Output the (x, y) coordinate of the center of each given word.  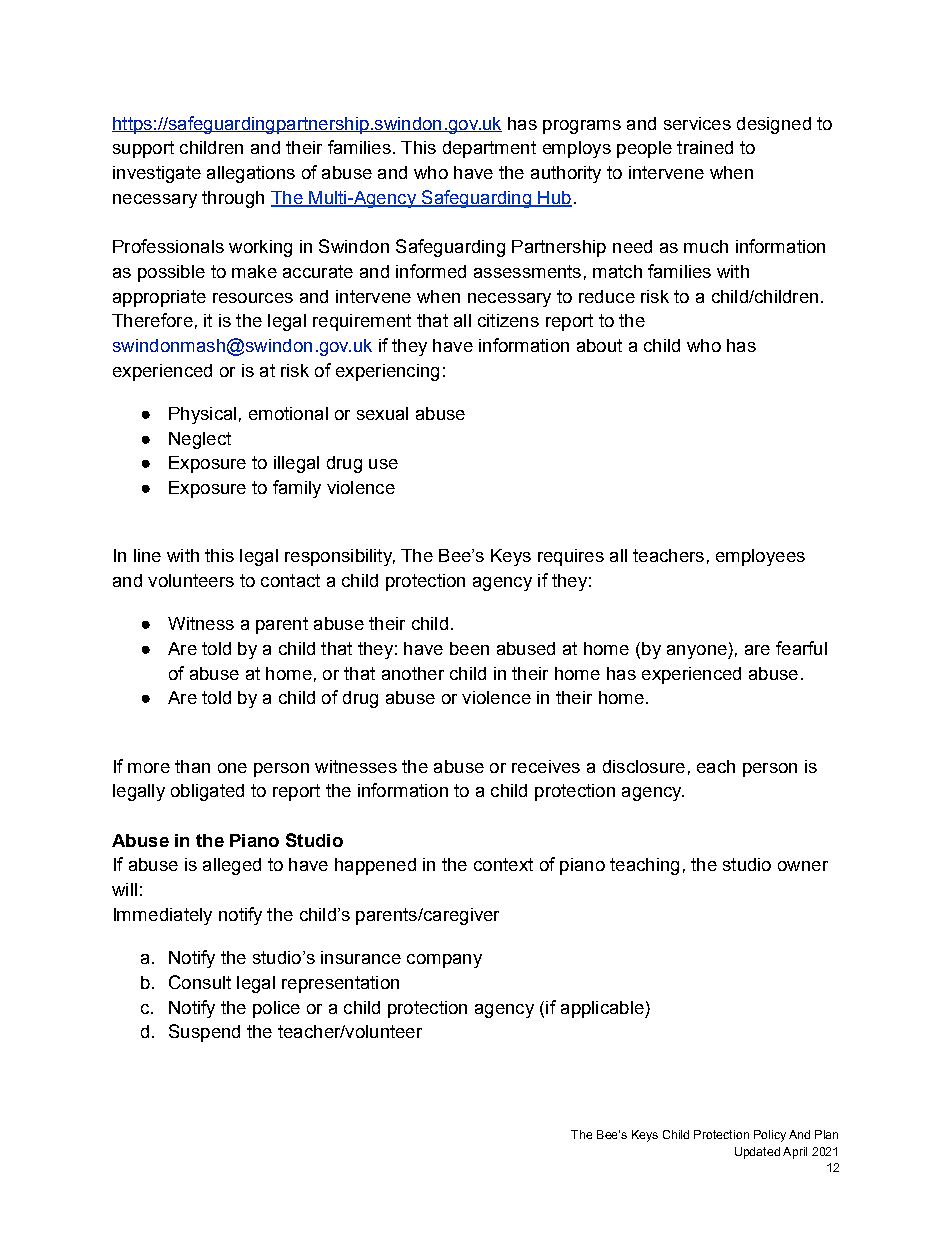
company (444, 961)
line (147, 555)
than (192, 766)
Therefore (152, 320)
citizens (508, 320)
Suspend (204, 1033)
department (489, 149)
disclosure (644, 766)
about (599, 345)
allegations (251, 174)
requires (571, 557)
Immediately (163, 916)
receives (546, 766)
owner (803, 866)
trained (705, 147)
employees (760, 557)
